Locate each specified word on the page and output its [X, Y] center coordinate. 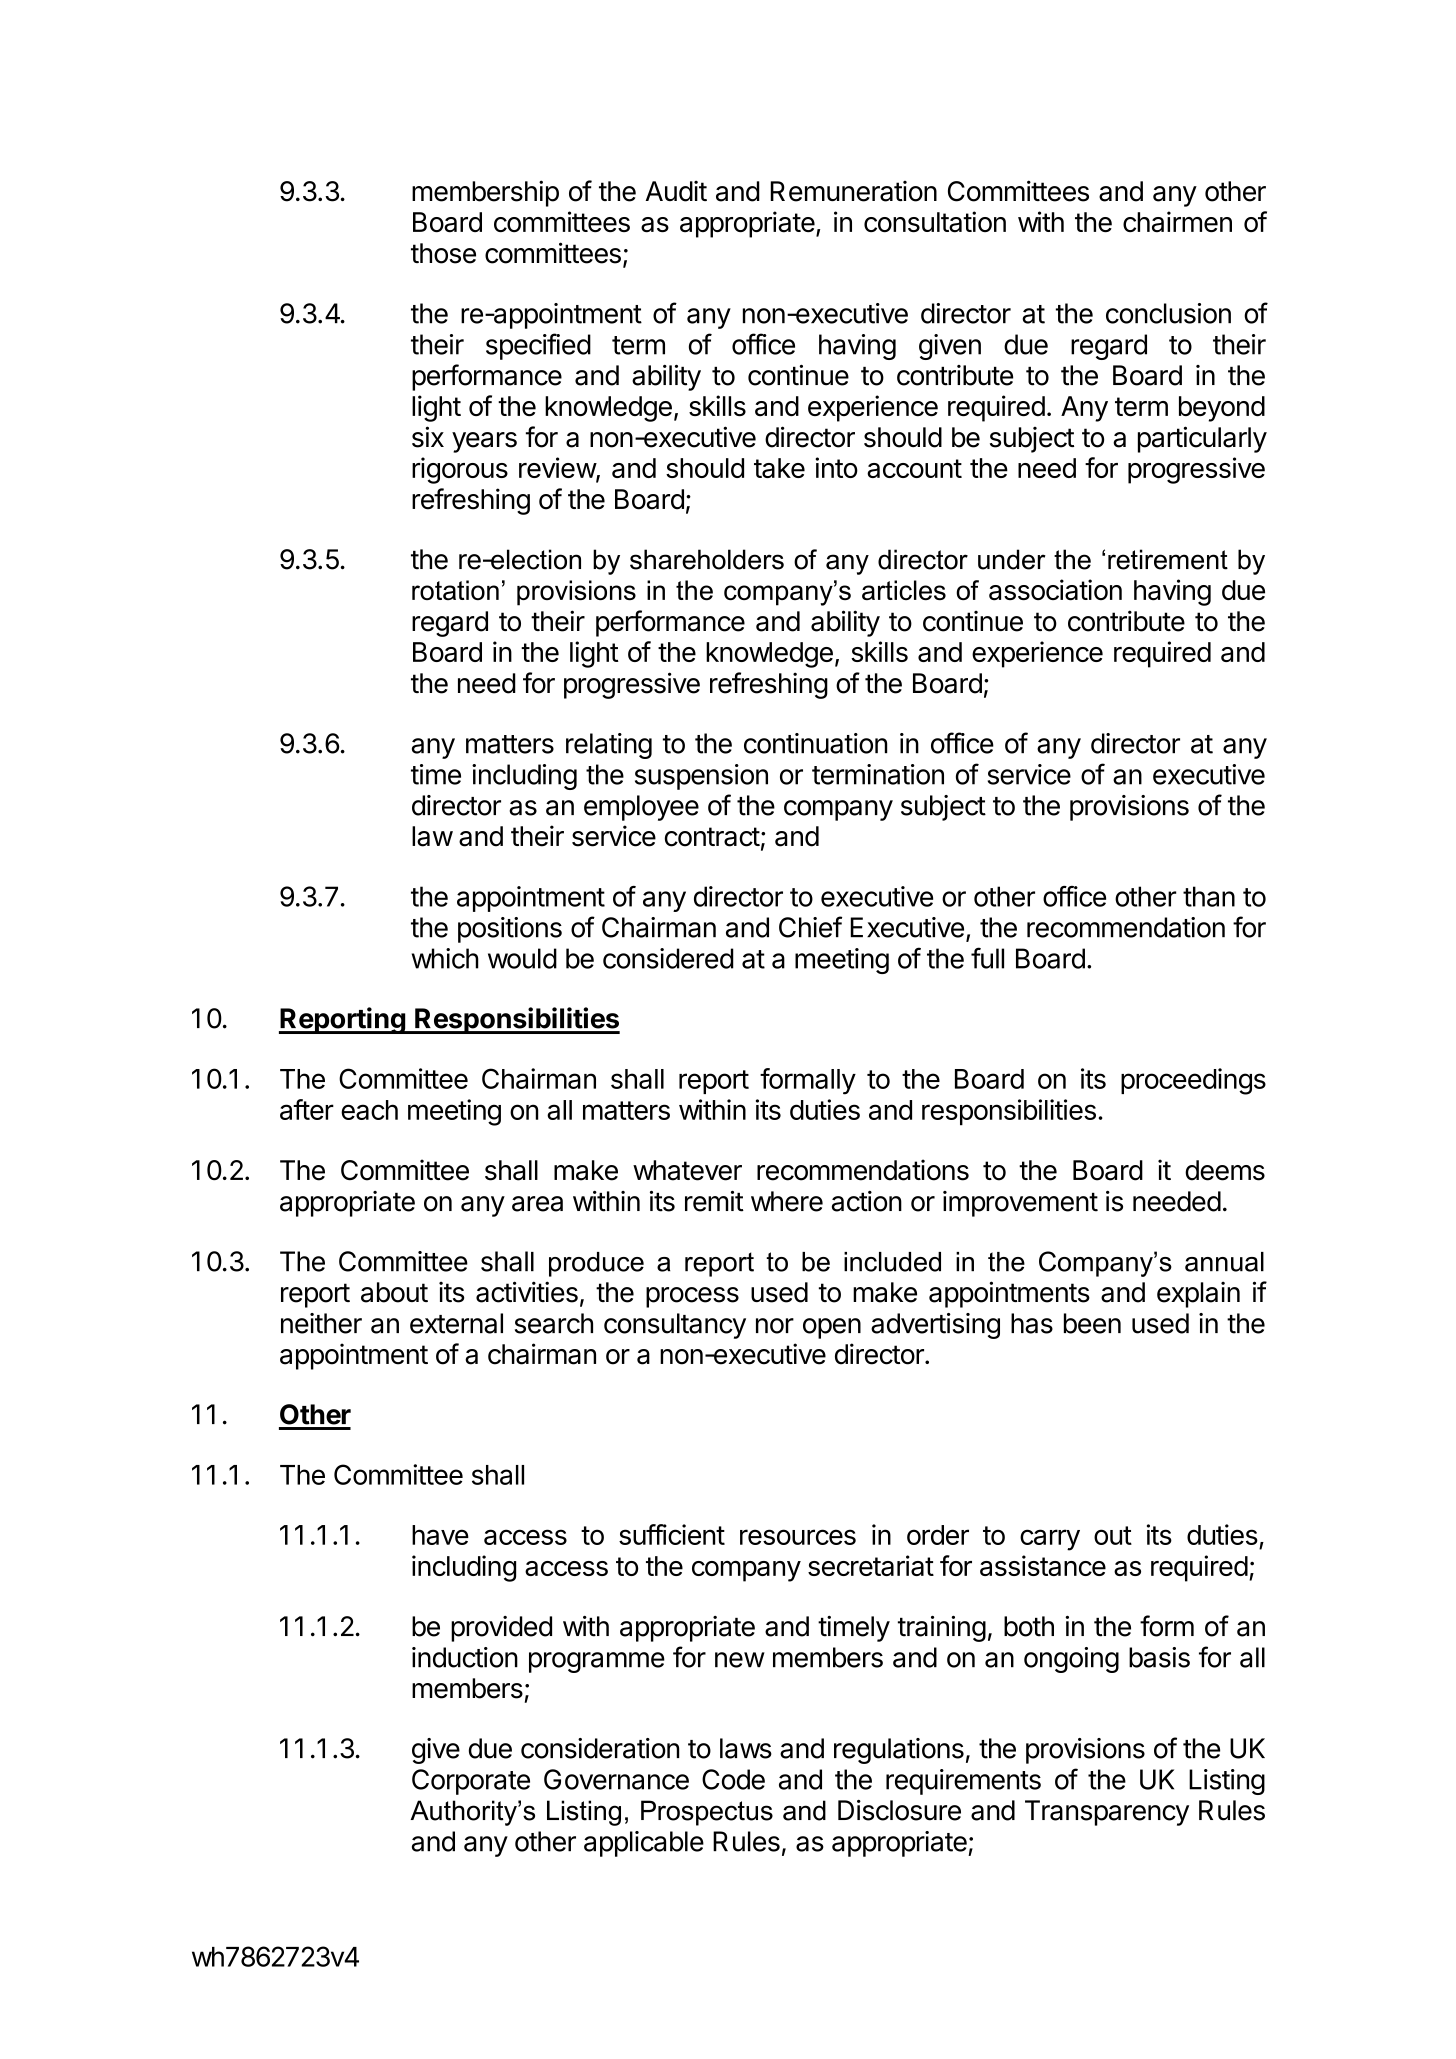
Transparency [1107, 1813]
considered [668, 958]
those [443, 253]
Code [733, 1779]
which [445, 958]
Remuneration [854, 191]
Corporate [471, 1782]
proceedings [1193, 1081]
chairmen [1177, 221]
